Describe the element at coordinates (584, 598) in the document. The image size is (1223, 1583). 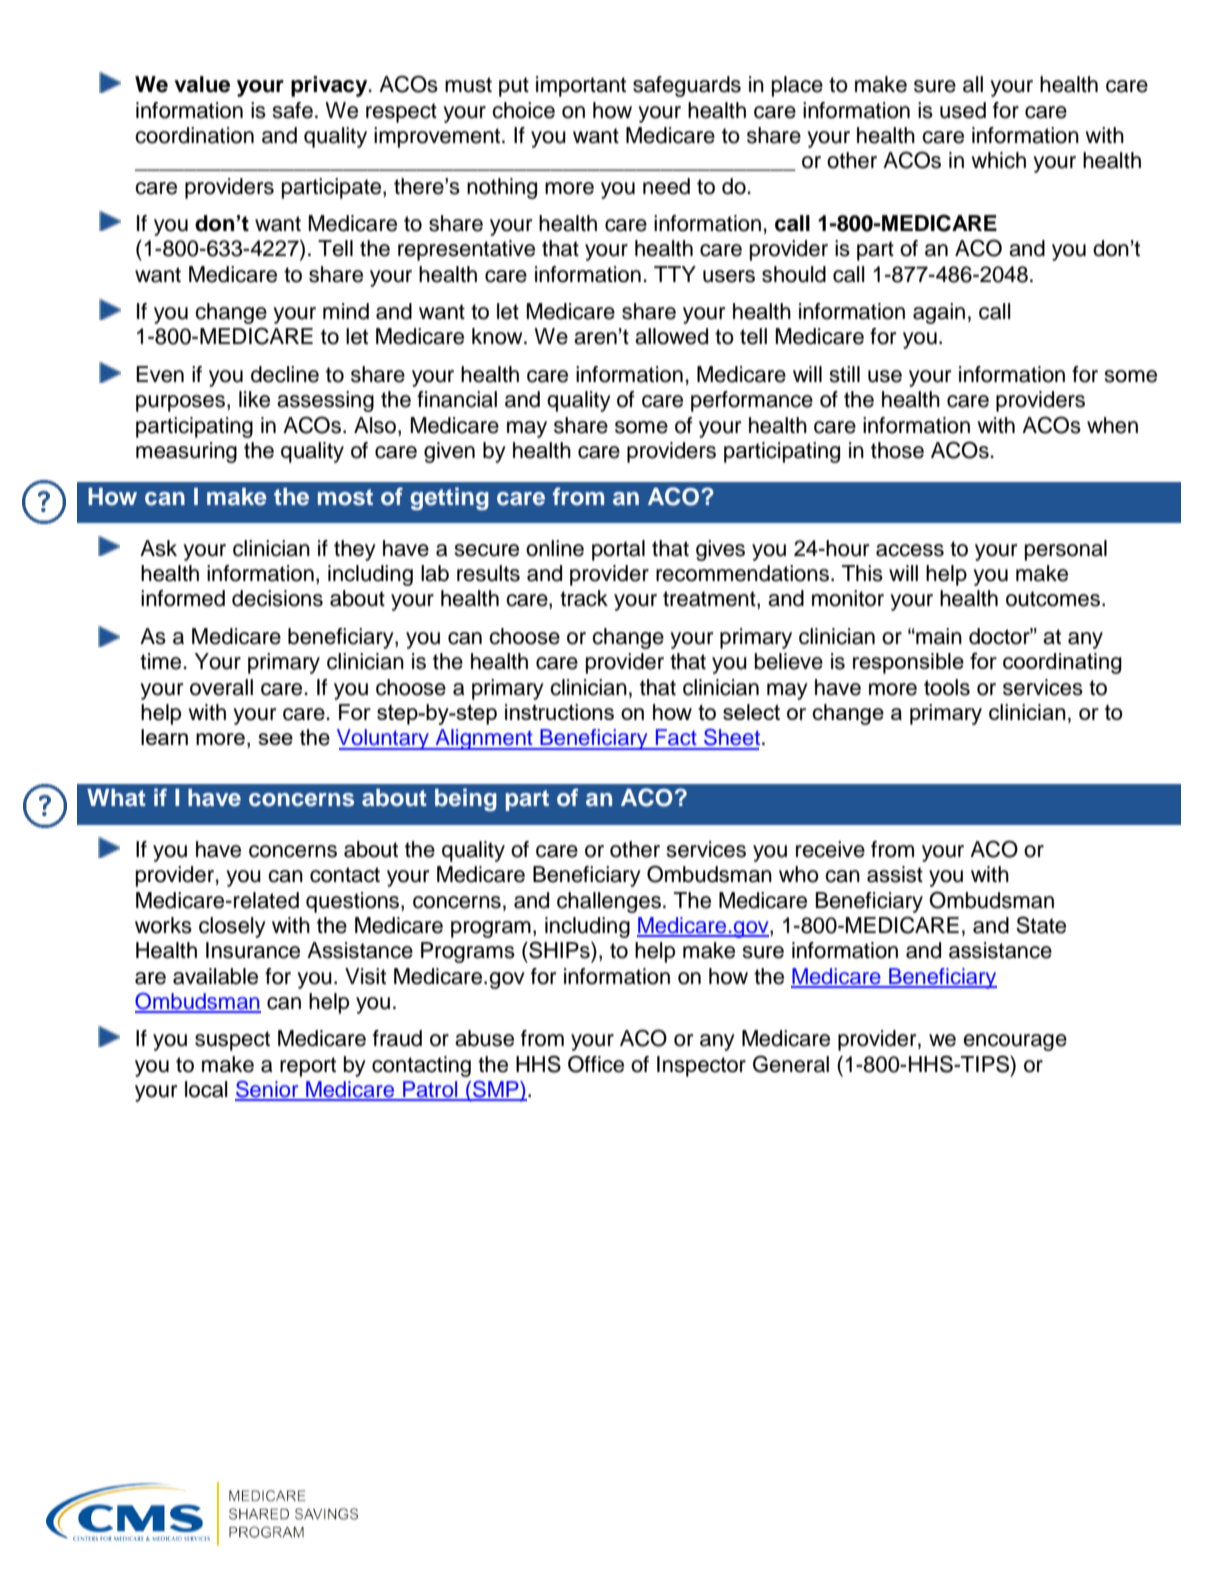
I see `track` at that location.
